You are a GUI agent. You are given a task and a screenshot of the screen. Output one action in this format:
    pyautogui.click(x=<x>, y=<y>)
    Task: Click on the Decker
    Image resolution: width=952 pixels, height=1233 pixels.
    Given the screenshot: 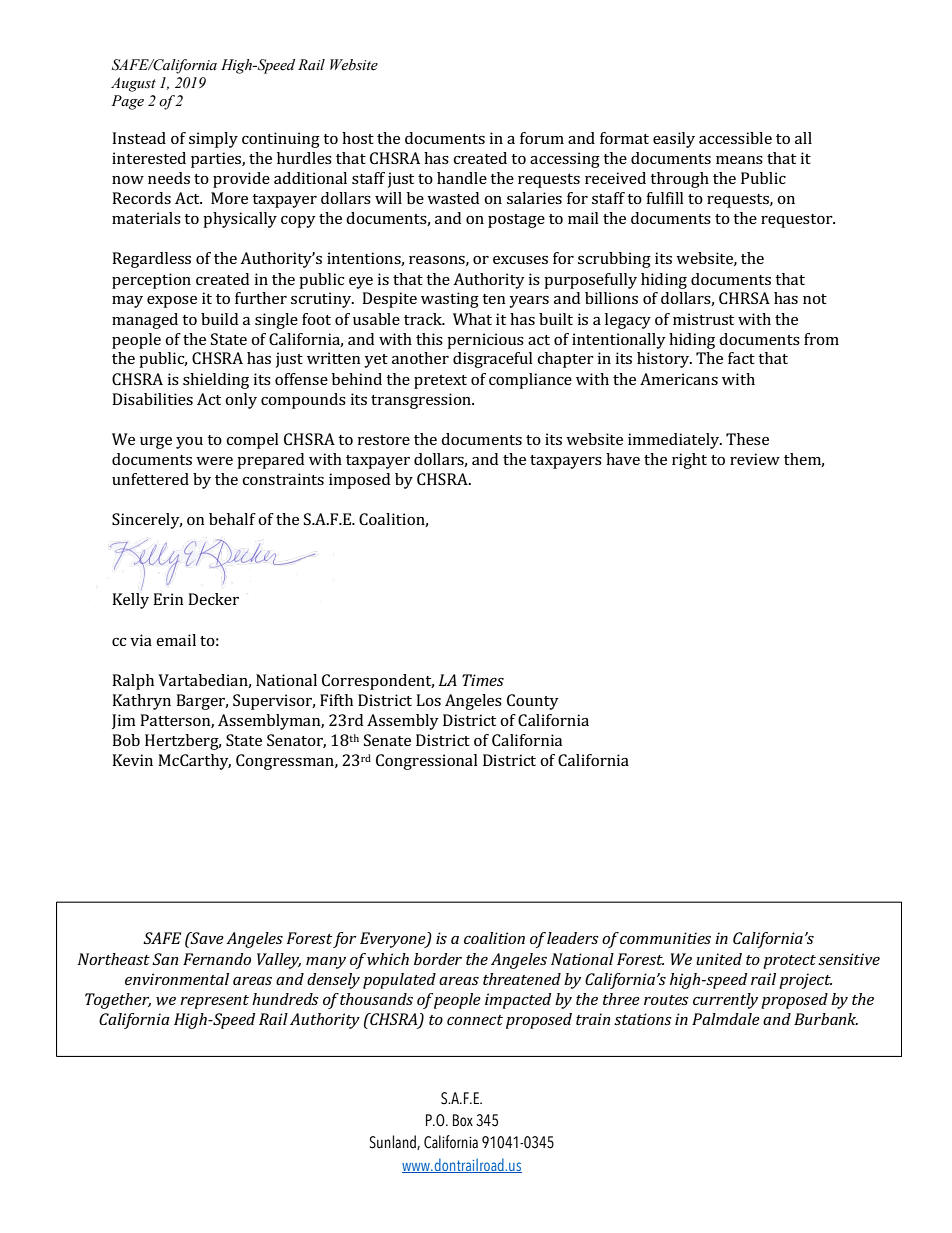 What is the action you would take?
    pyautogui.click(x=213, y=599)
